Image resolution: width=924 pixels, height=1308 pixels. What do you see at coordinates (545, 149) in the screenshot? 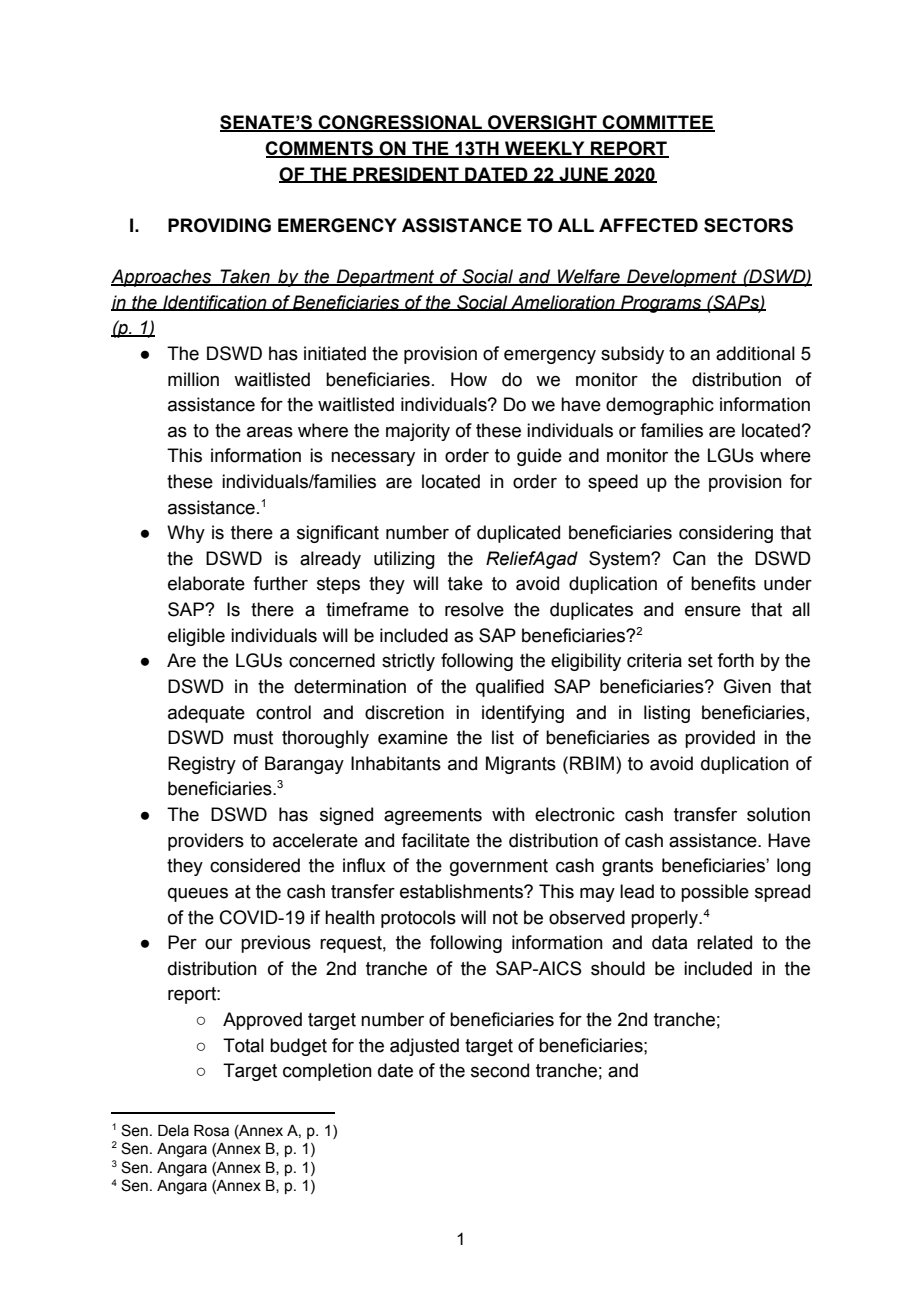
I see `WEEKLY` at bounding box center [545, 149].
